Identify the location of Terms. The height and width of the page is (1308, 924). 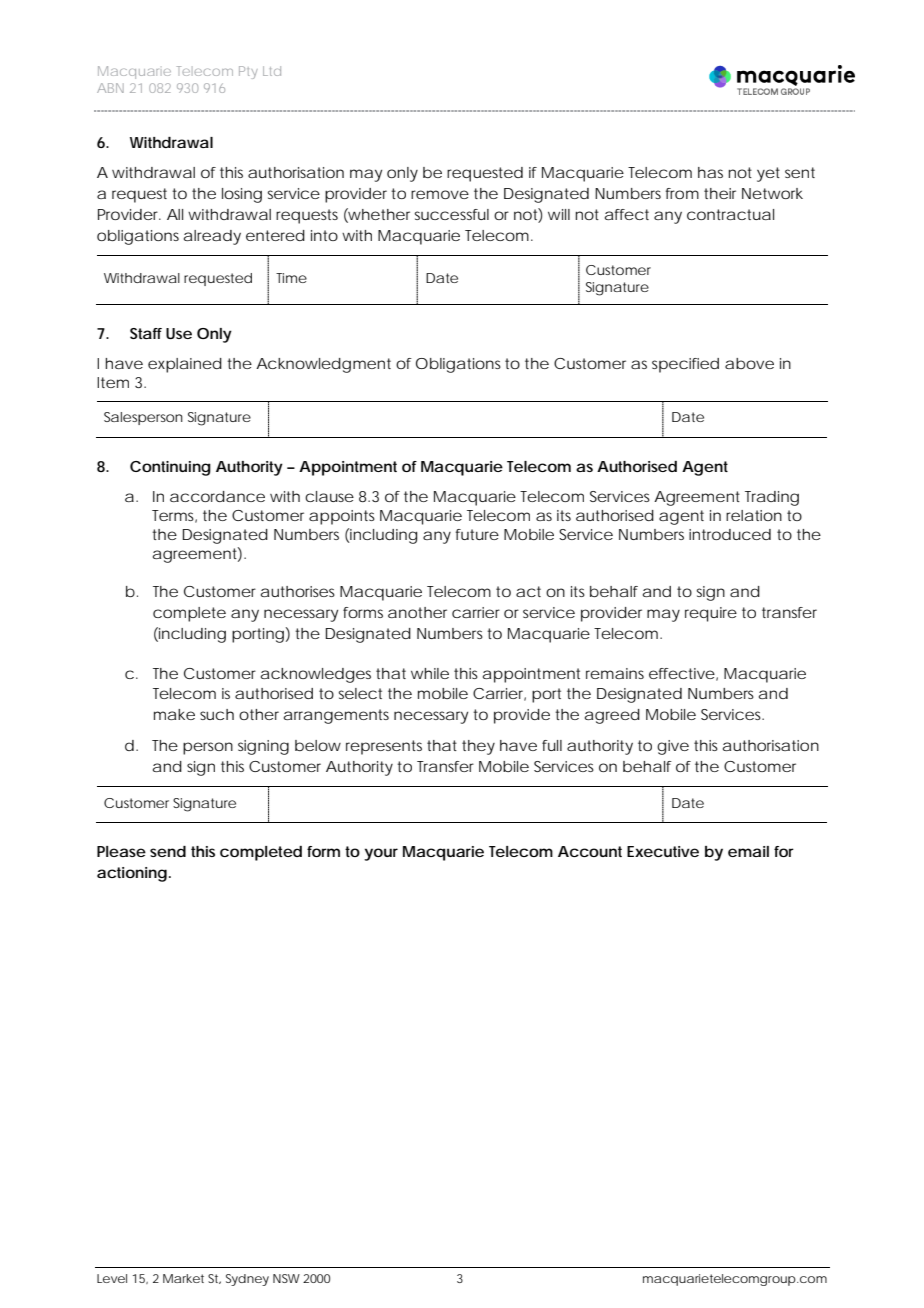
(174, 516).
